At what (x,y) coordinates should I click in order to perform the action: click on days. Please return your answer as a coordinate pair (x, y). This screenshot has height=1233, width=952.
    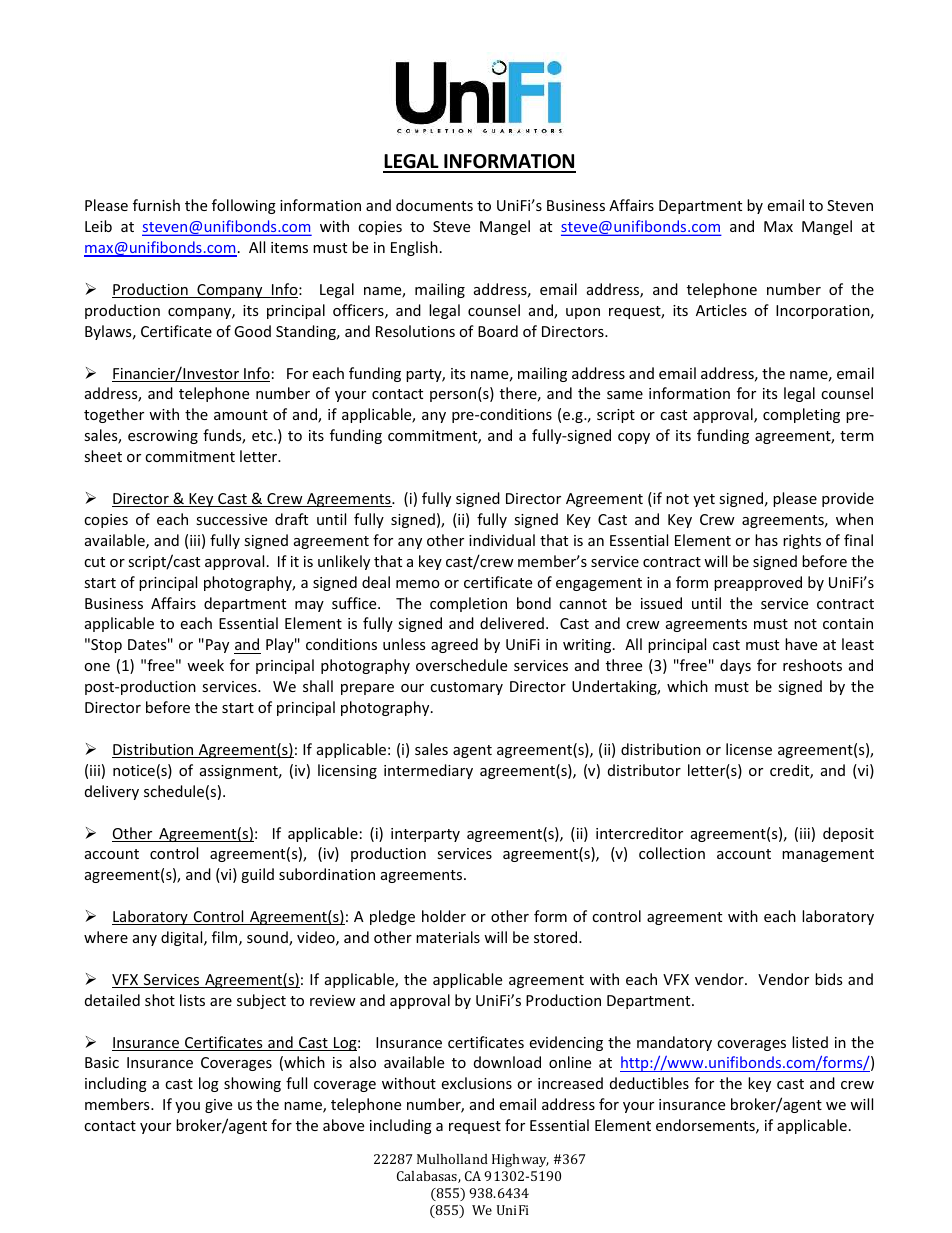
    Looking at the image, I should click on (735, 666).
